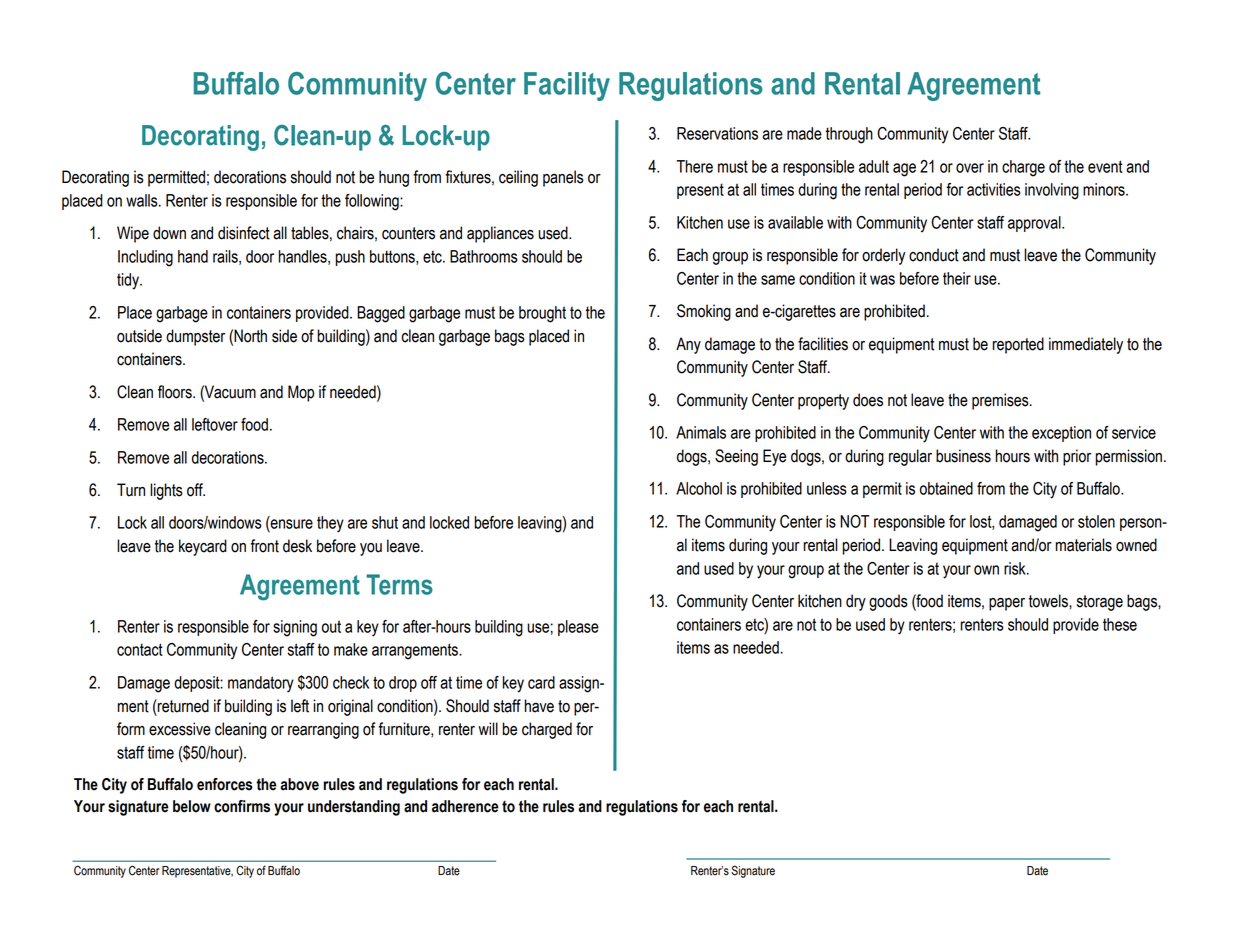  What do you see at coordinates (567, 86) in the screenshot?
I see `Facility` at bounding box center [567, 86].
